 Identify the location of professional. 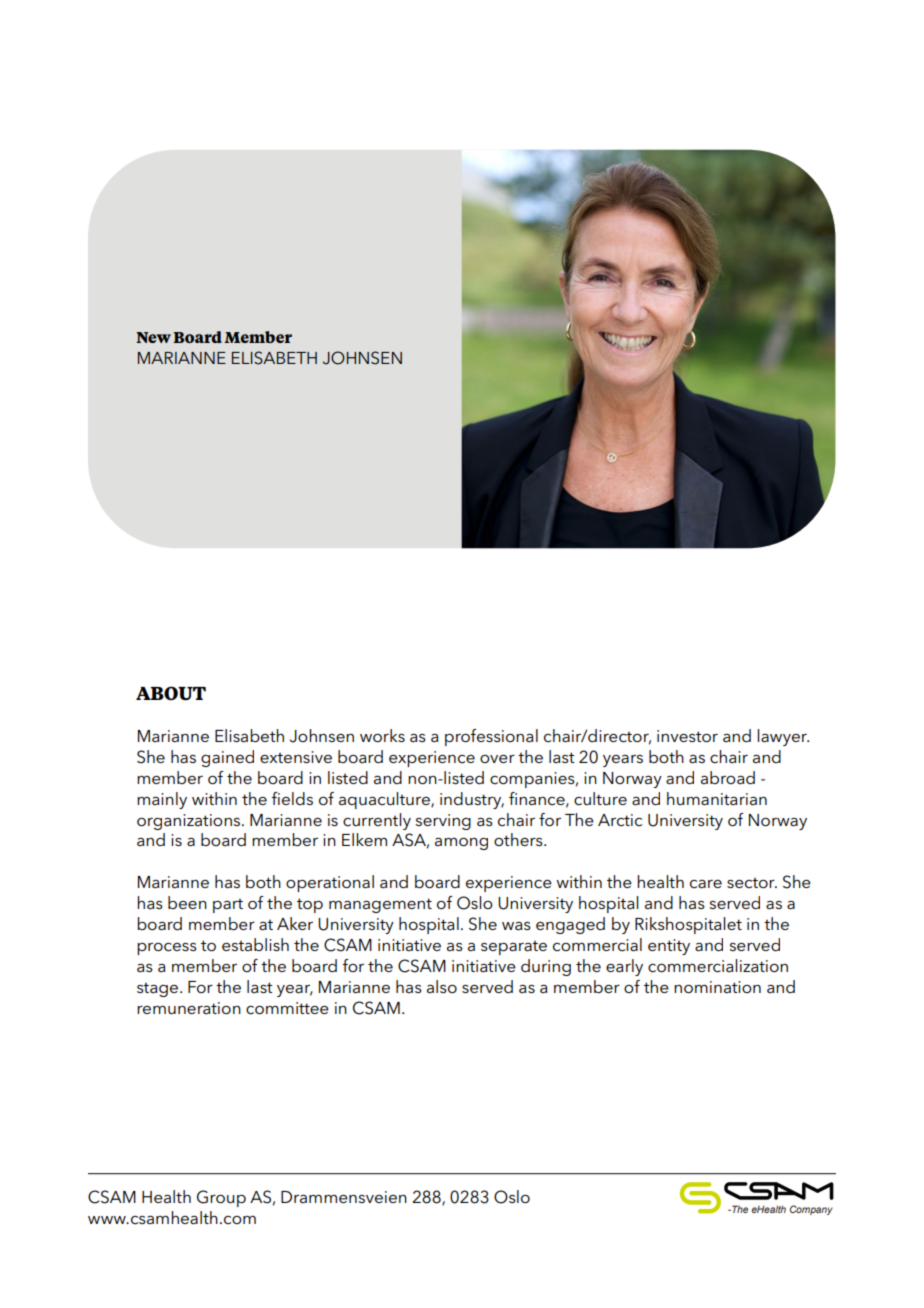
(491, 737).
